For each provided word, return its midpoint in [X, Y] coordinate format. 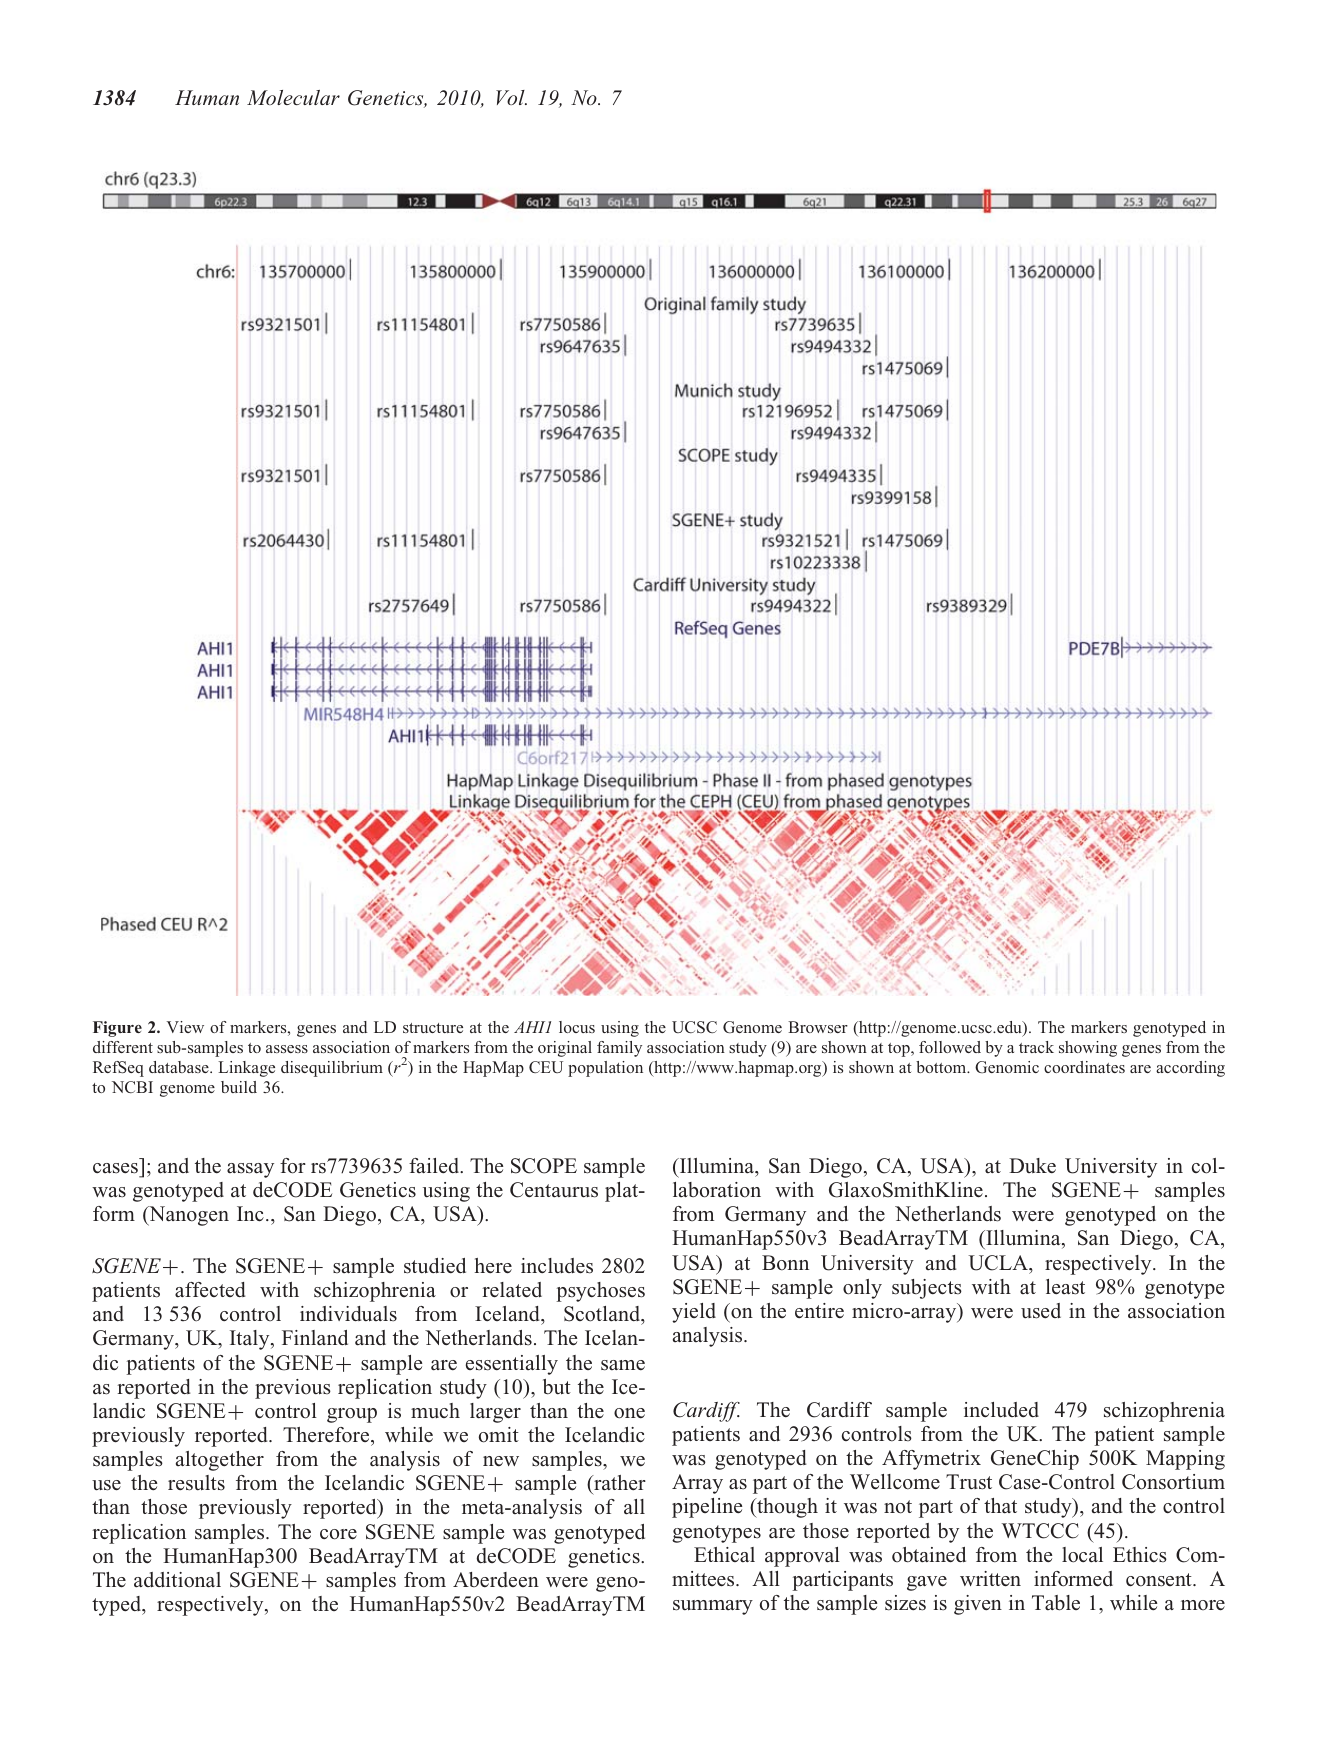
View [185, 1027]
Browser [818, 1027]
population [605, 1069]
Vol [511, 97]
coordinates [1084, 1067]
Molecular [293, 97]
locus [577, 1027]
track [1036, 1047]
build [239, 1087]
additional [177, 1580]
